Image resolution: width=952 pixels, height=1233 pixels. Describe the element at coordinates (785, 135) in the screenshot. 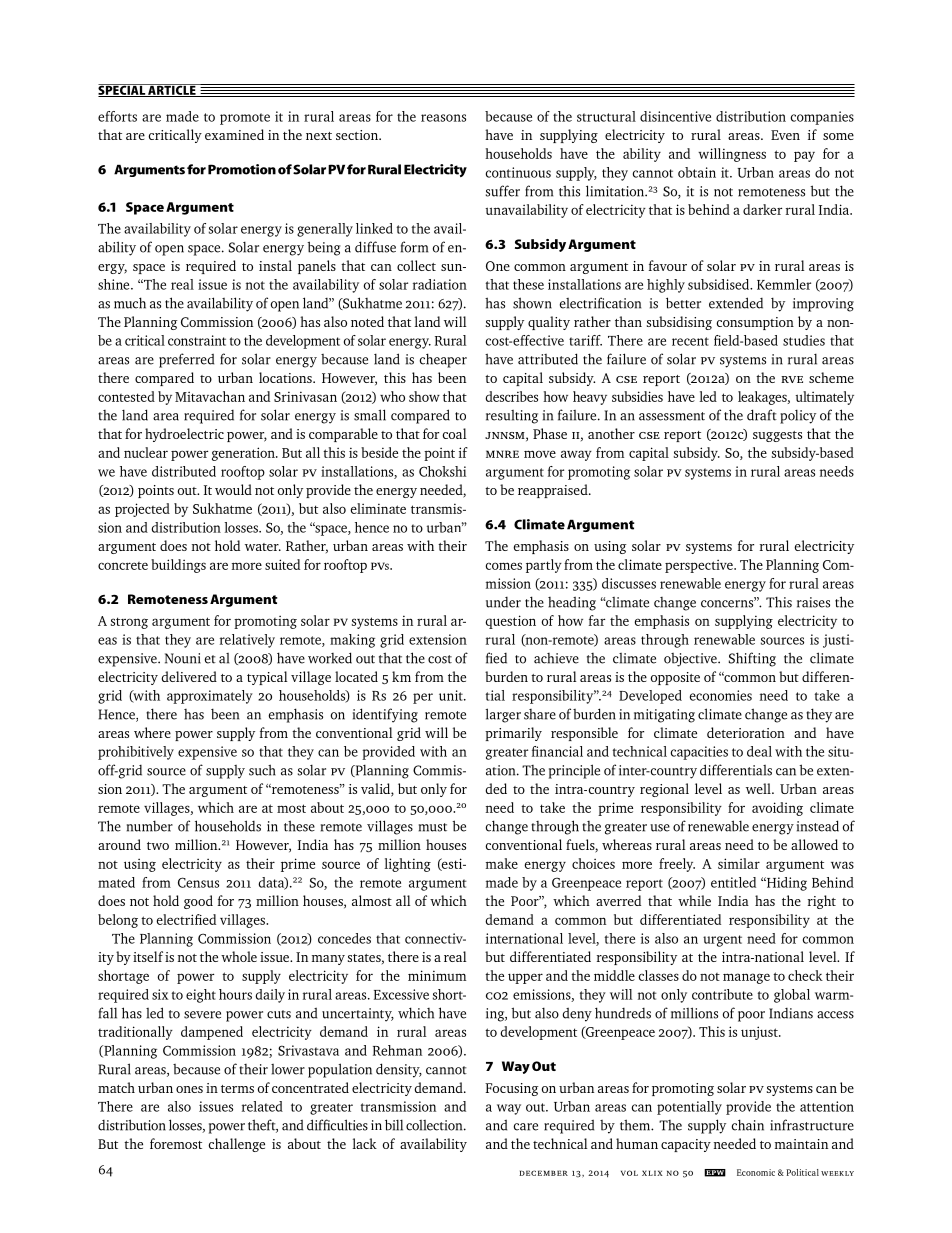

I see `Even` at that location.
